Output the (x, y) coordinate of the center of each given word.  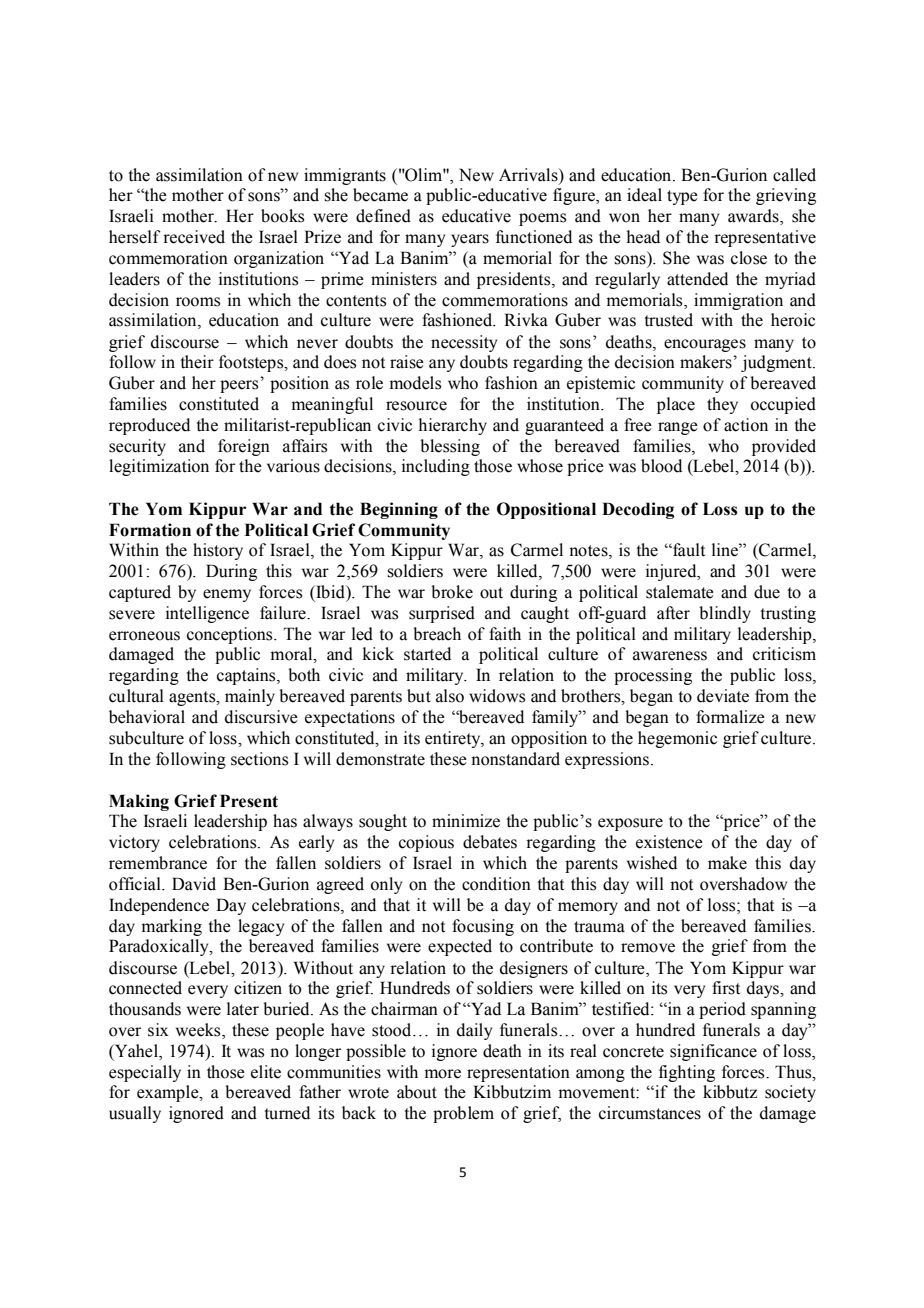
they (722, 405)
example (169, 1093)
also (450, 696)
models (415, 383)
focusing (483, 927)
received (194, 237)
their (197, 362)
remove (648, 948)
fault (688, 550)
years (470, 240)
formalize (730, 717)
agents (193, 698)
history (218, 551)
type (682, 197)
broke (452, 592)
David (194, 884)
